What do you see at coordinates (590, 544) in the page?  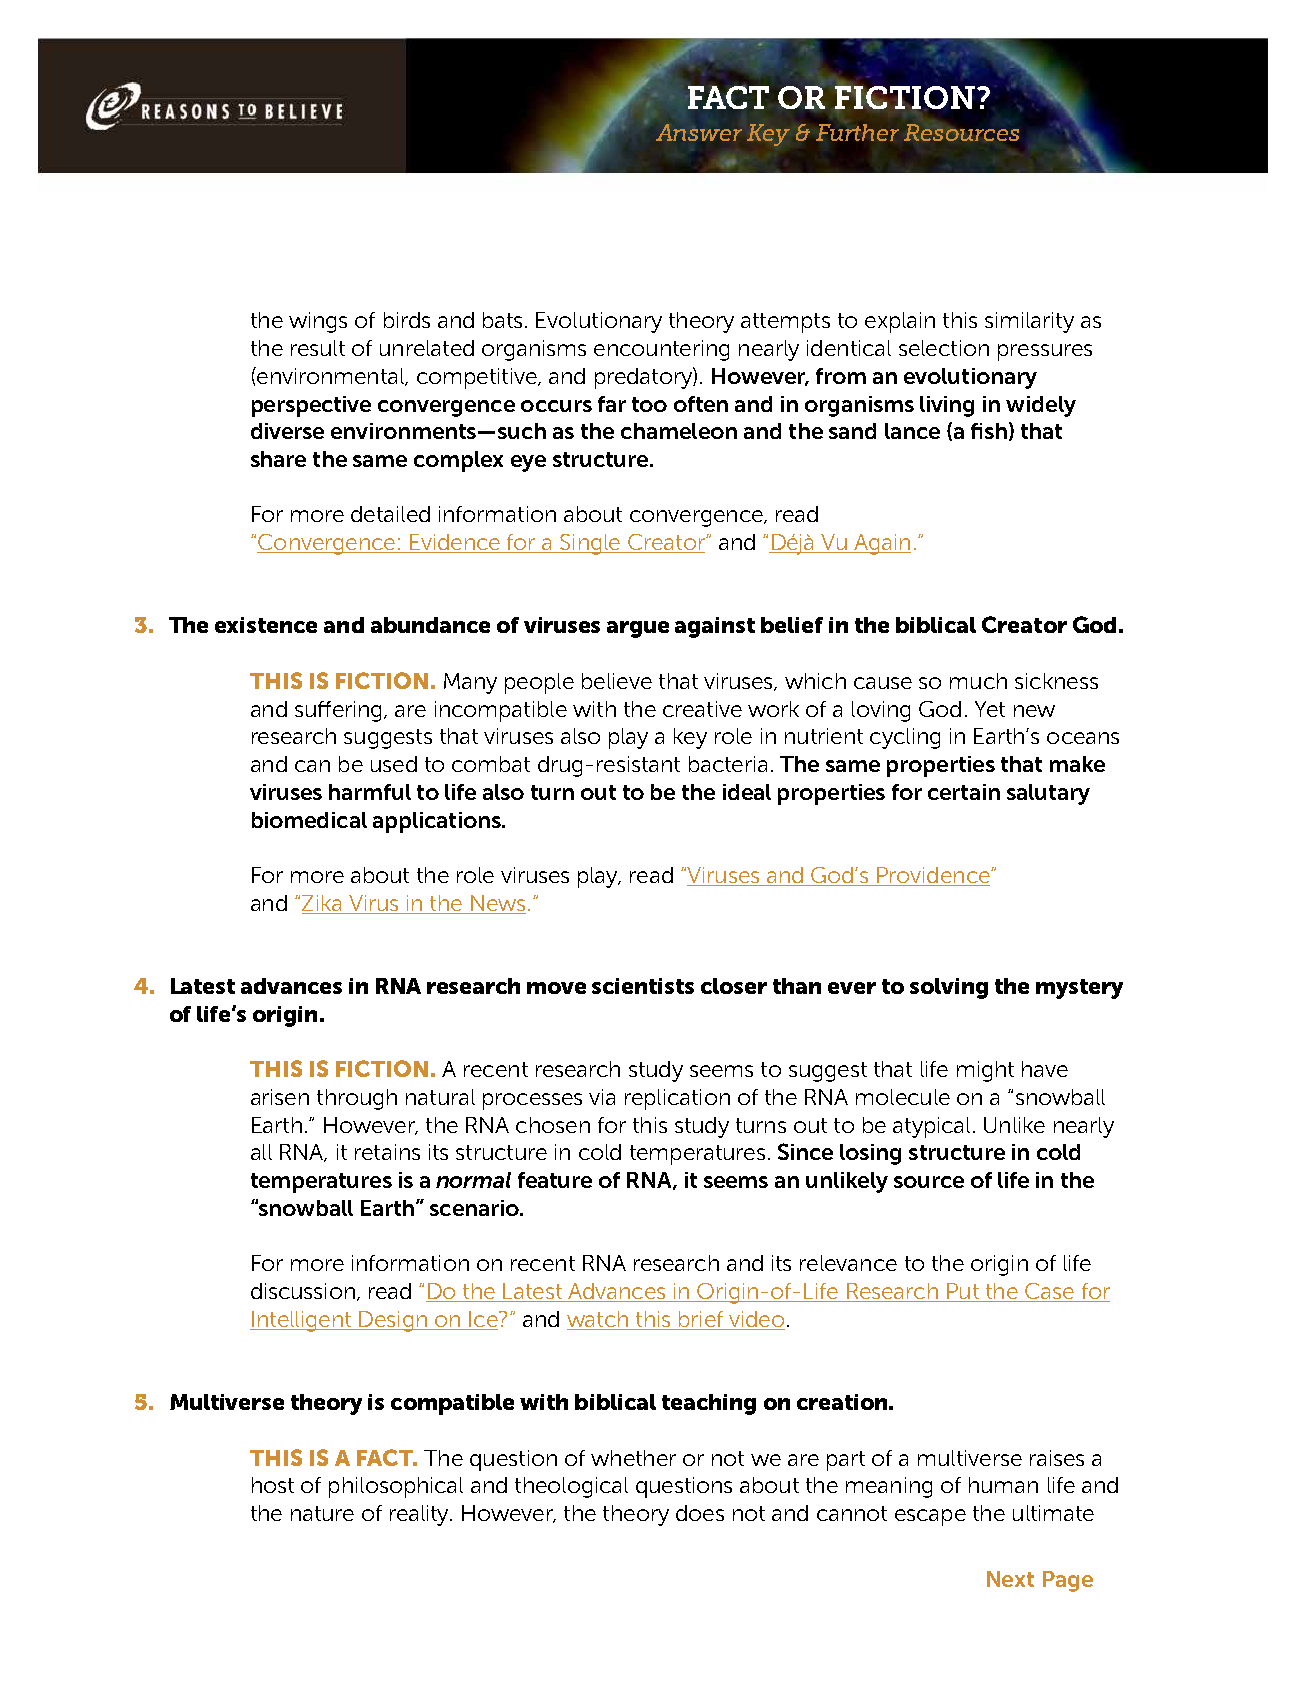 I see `Single` at bounding box center [590, 544].
